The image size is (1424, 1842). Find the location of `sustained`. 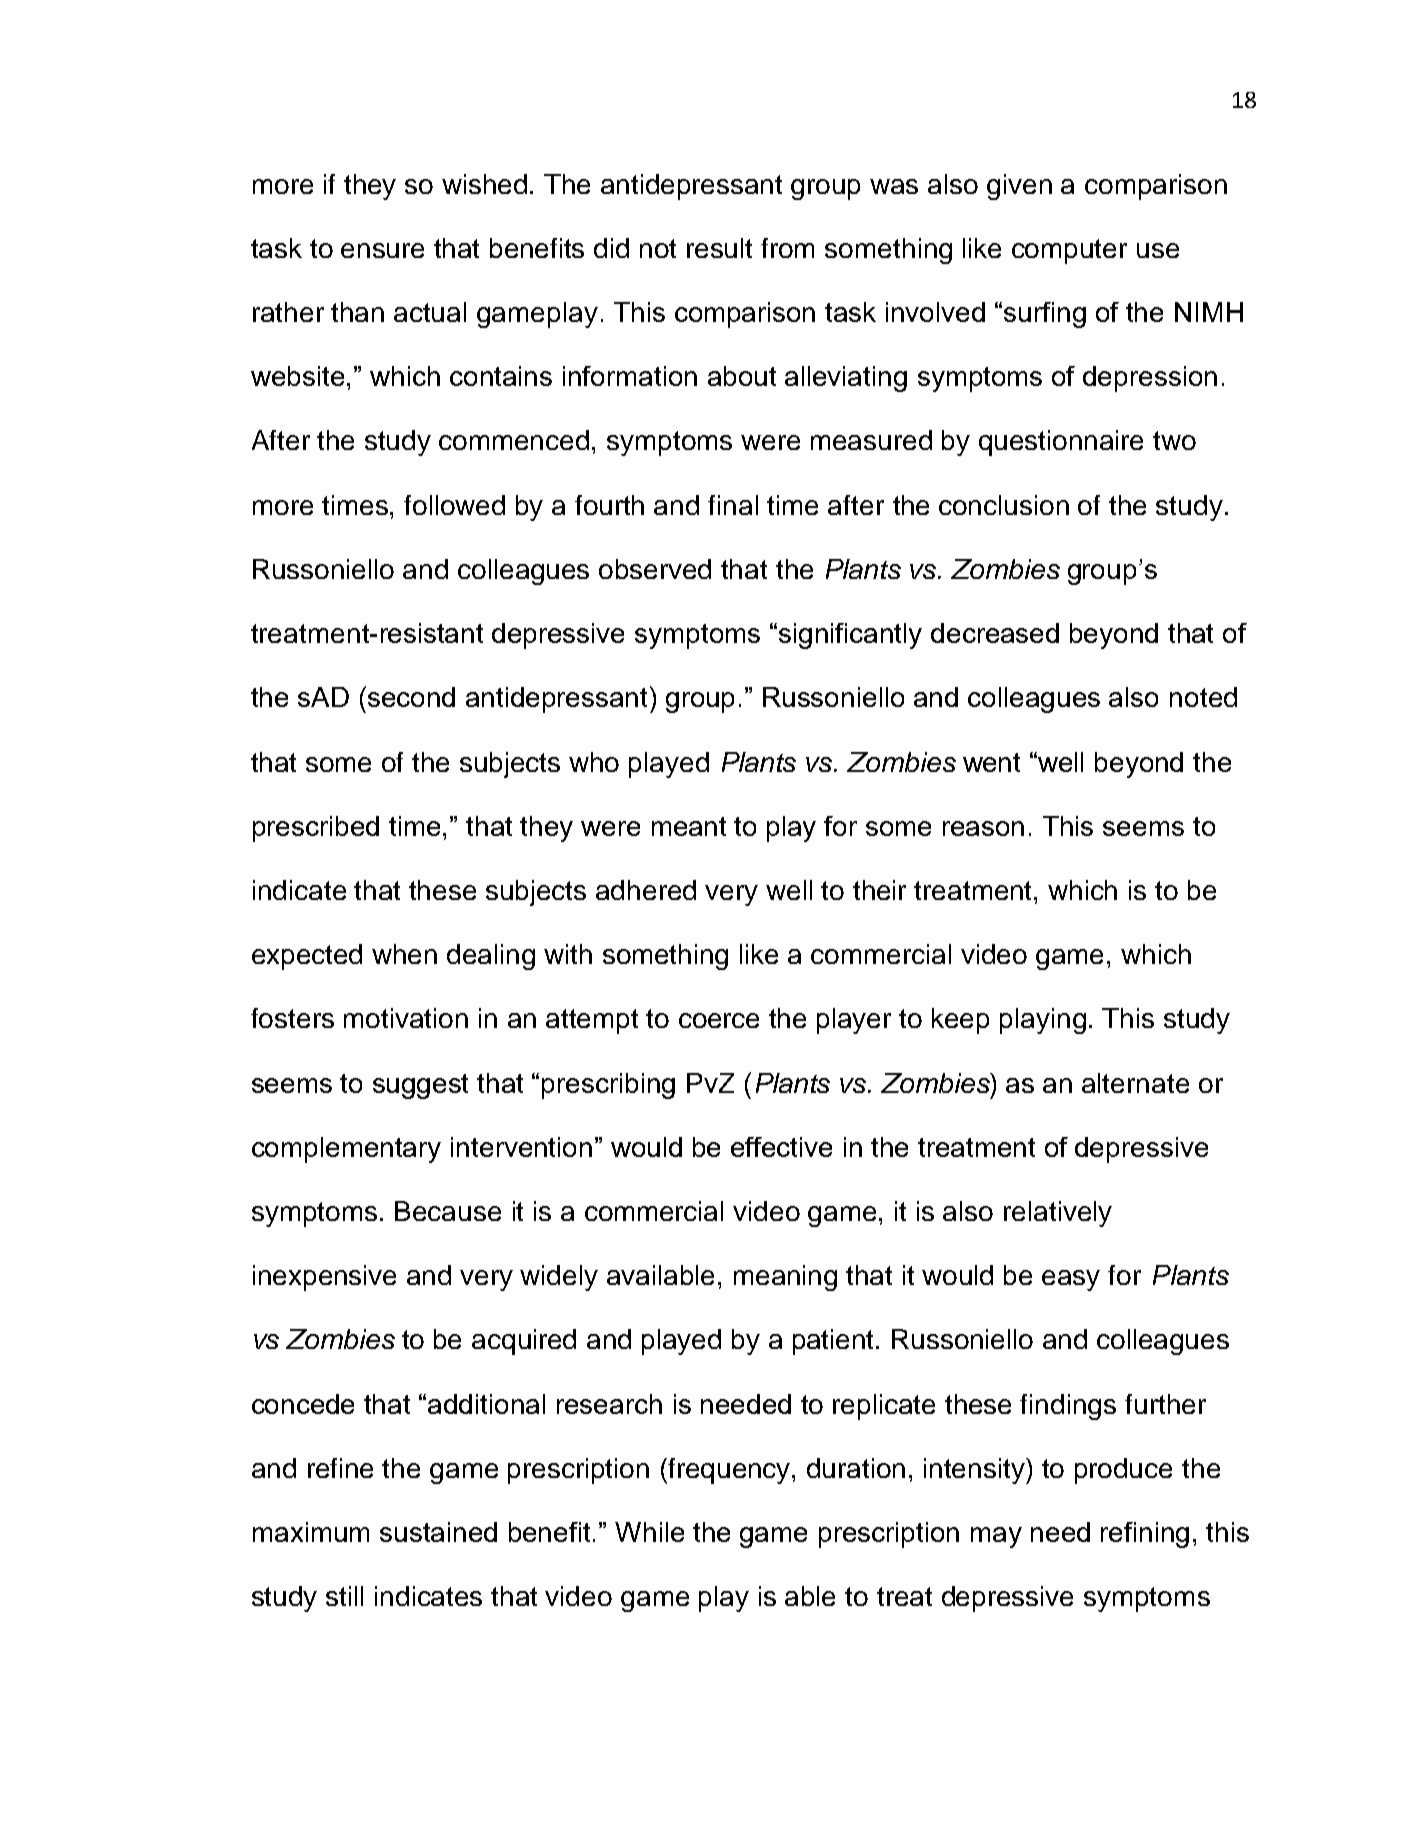

sustained is located at coordinates (438, 1532).
